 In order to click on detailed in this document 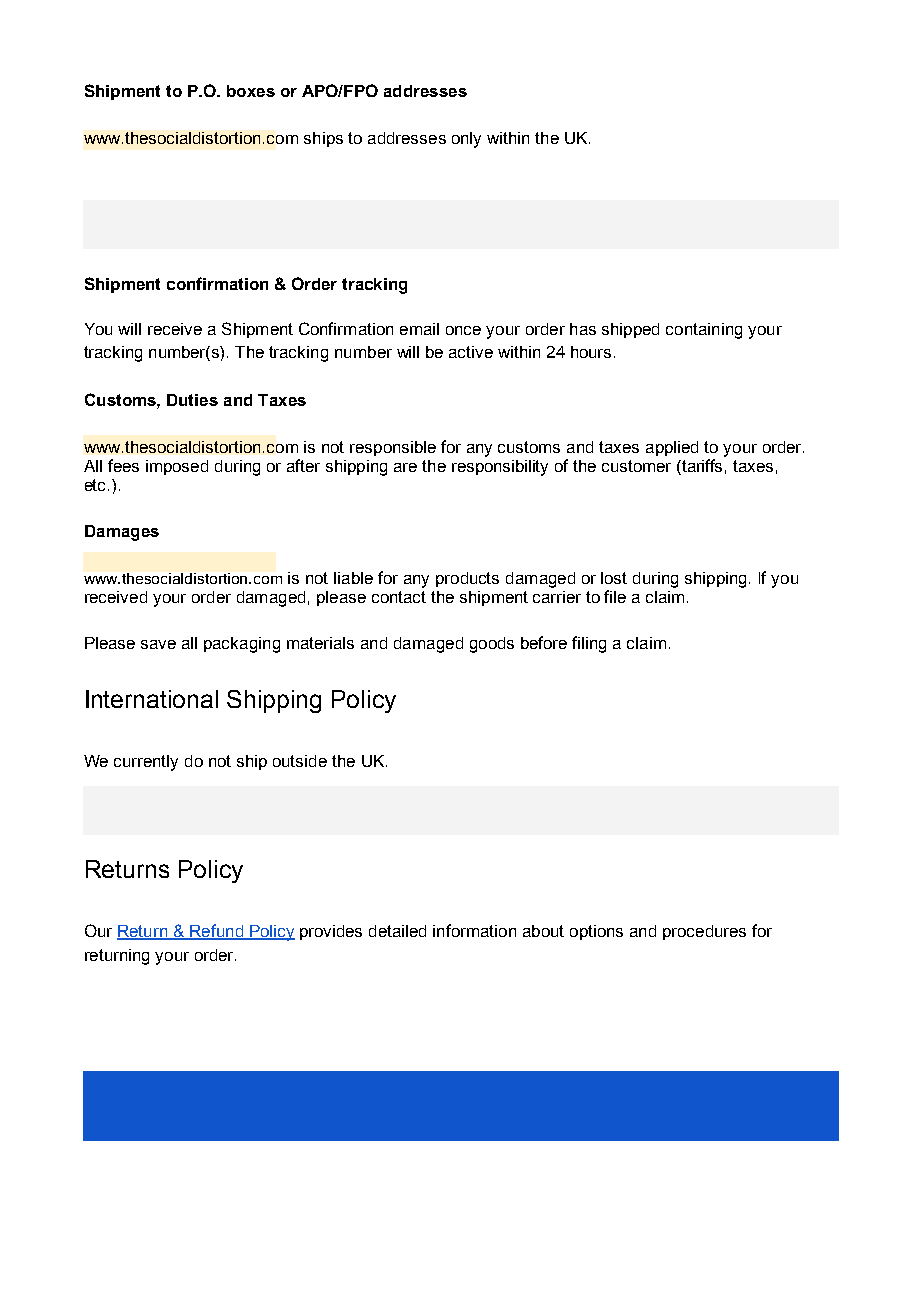, I will do `click(397, 931)`.
